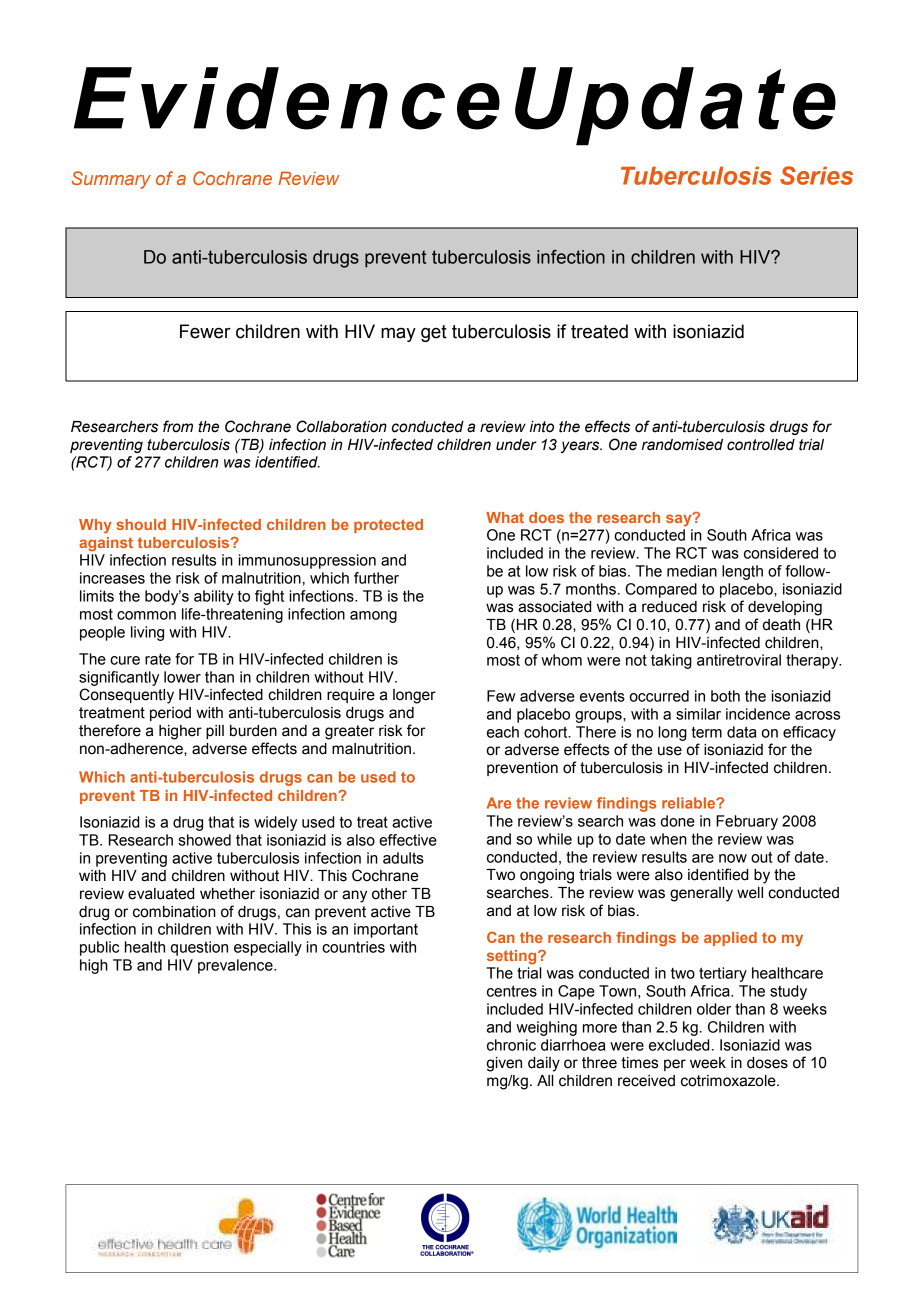 The width and height of the document is (924, 1308). Describe the element at coordinates (434, 333) in the document. I see `get` at that location.
